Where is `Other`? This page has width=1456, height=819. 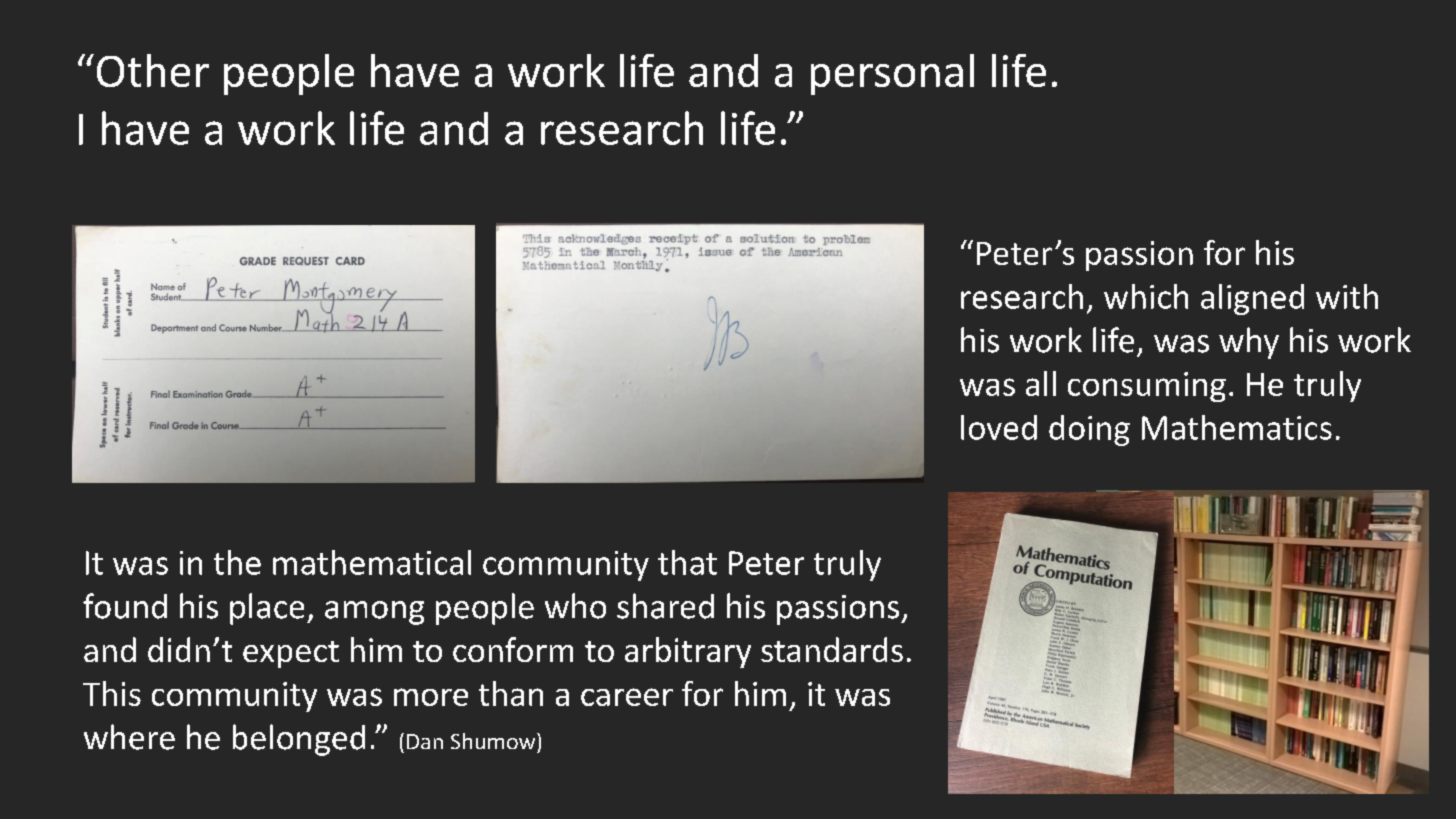 Other is located at coordinates (153, 70).
